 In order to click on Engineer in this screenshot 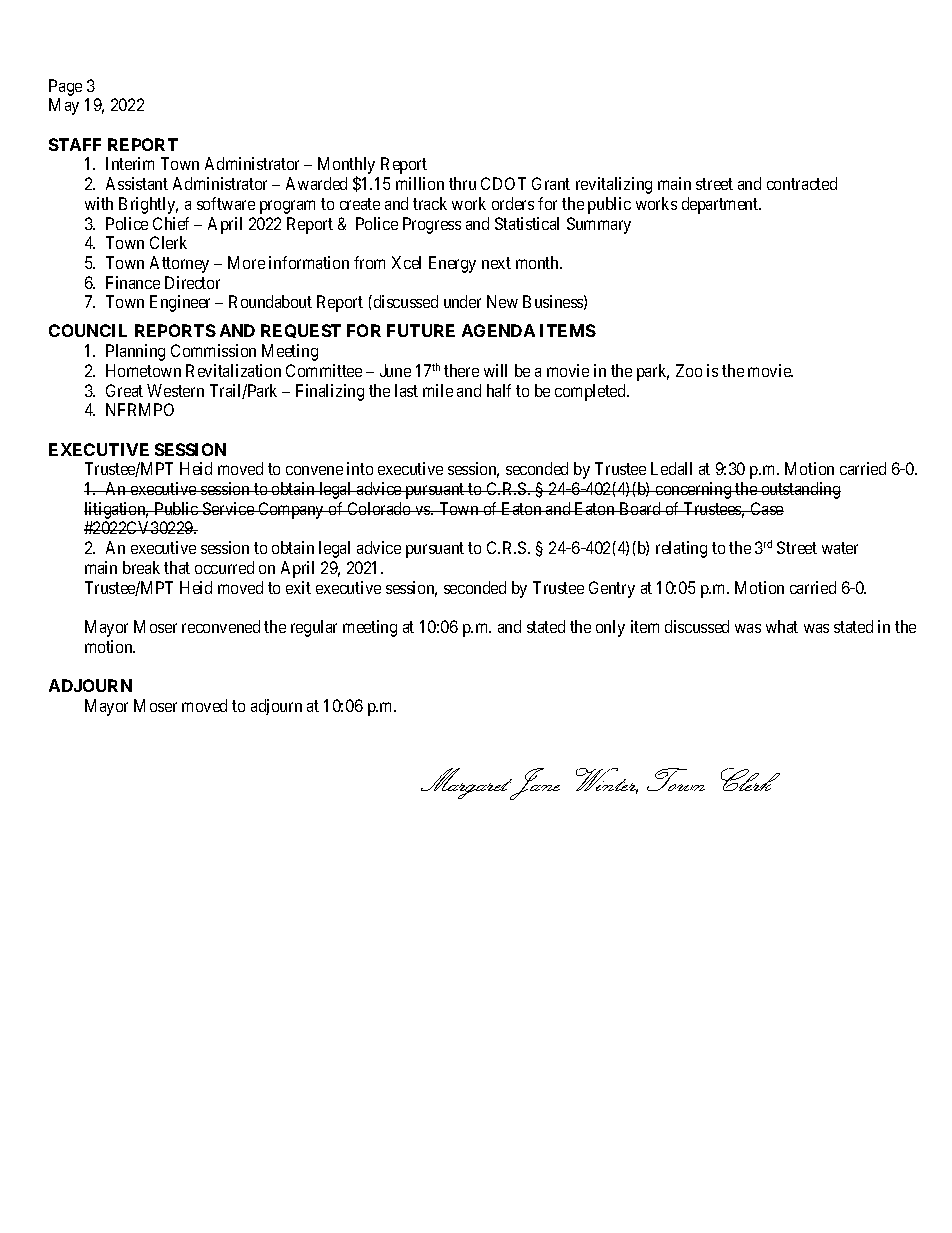, I will do `click(180, 303)`.
